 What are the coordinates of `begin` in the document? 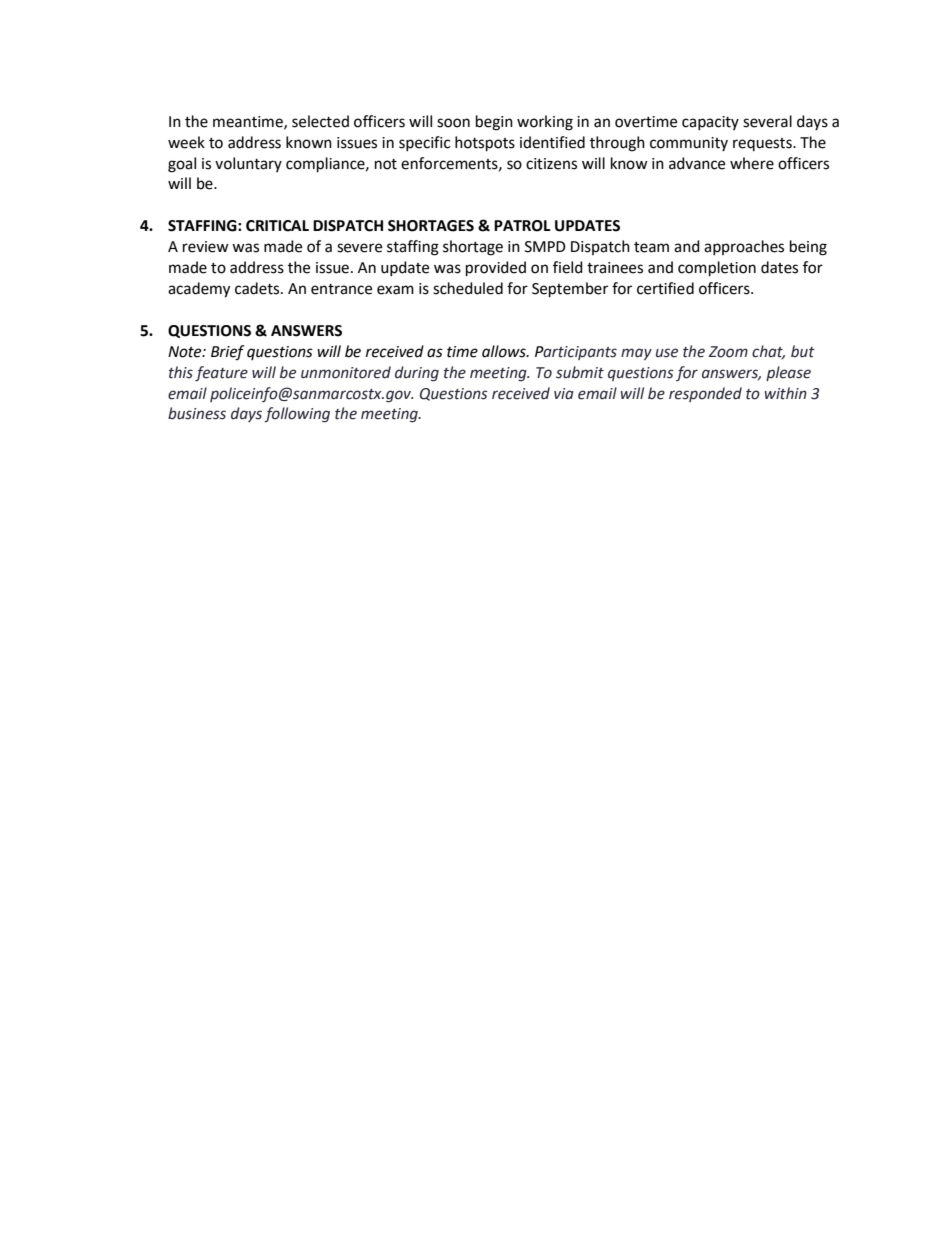 It's located at (494, 123).
